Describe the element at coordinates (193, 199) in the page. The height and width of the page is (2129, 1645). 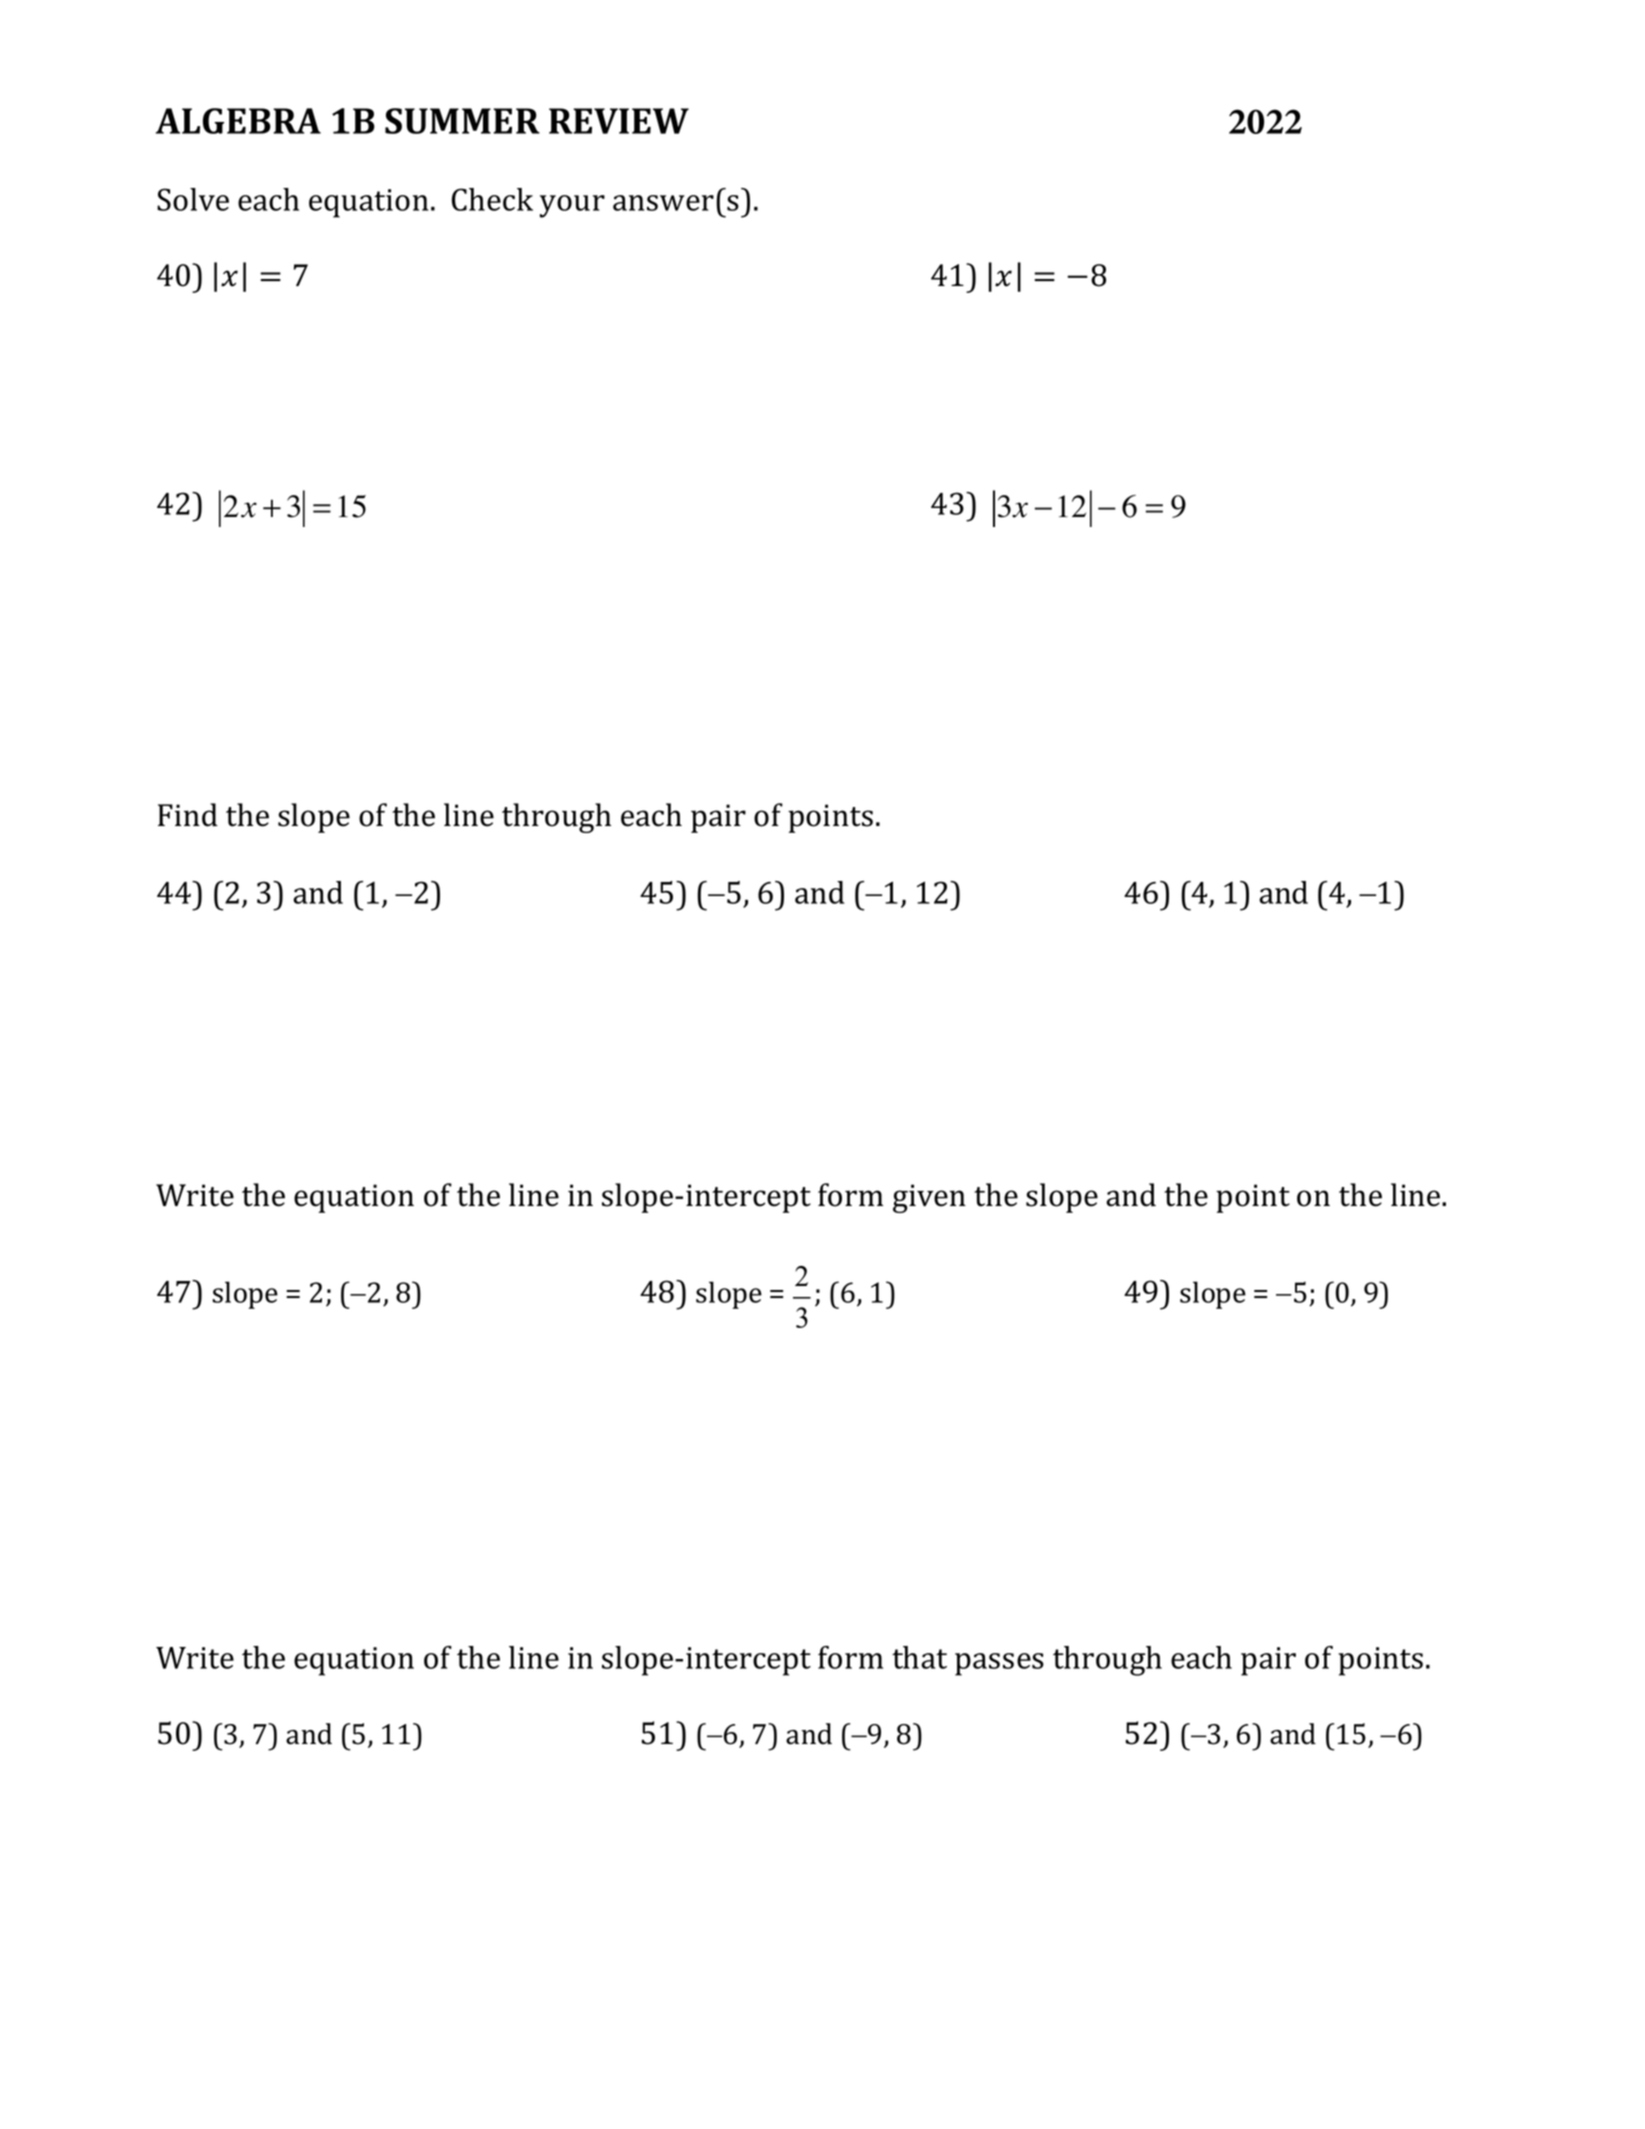
I see `Solve` at that location.
